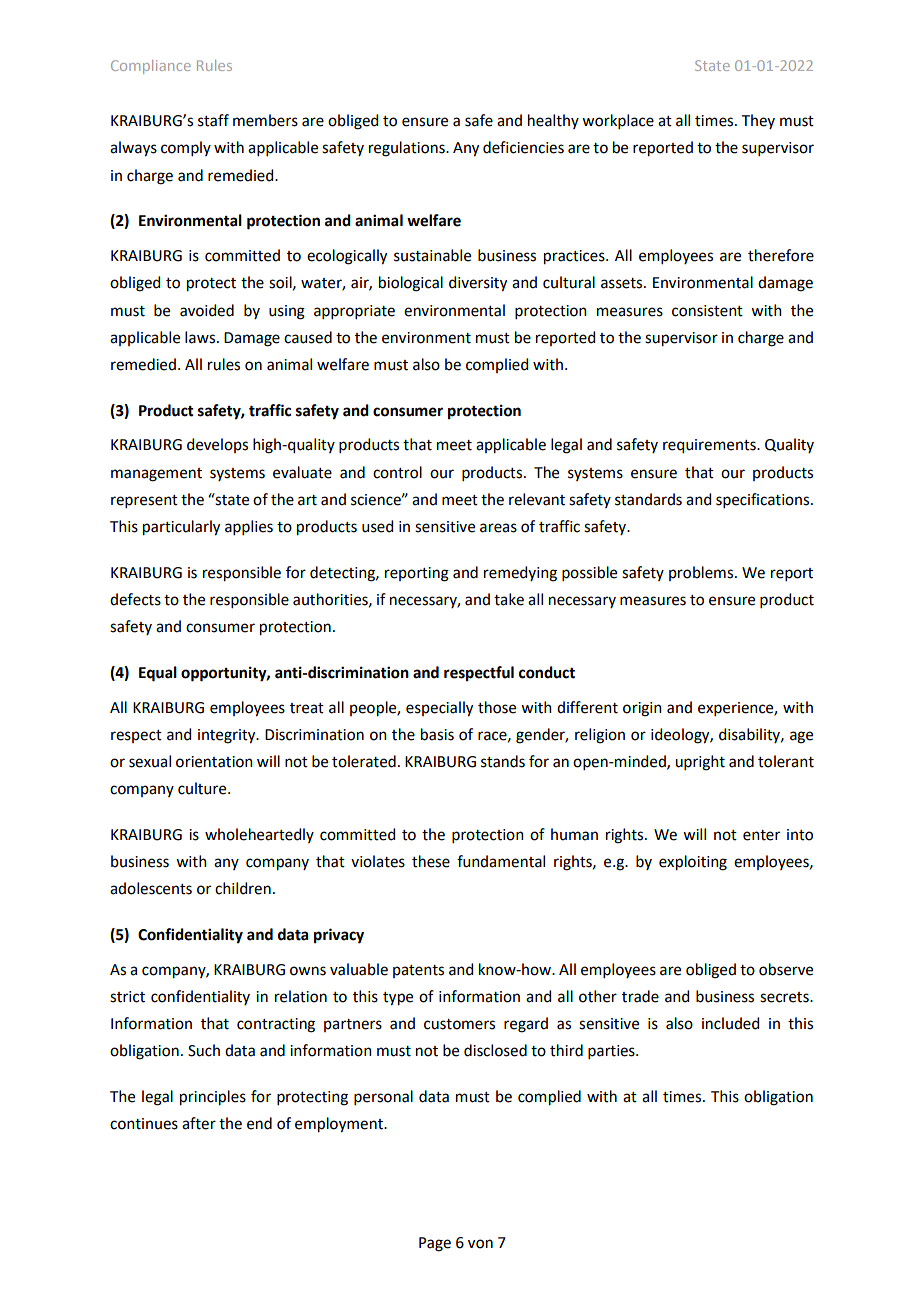  Describe the element at coordinates (431, 861) in the screenshot. I see `these` at that location.
